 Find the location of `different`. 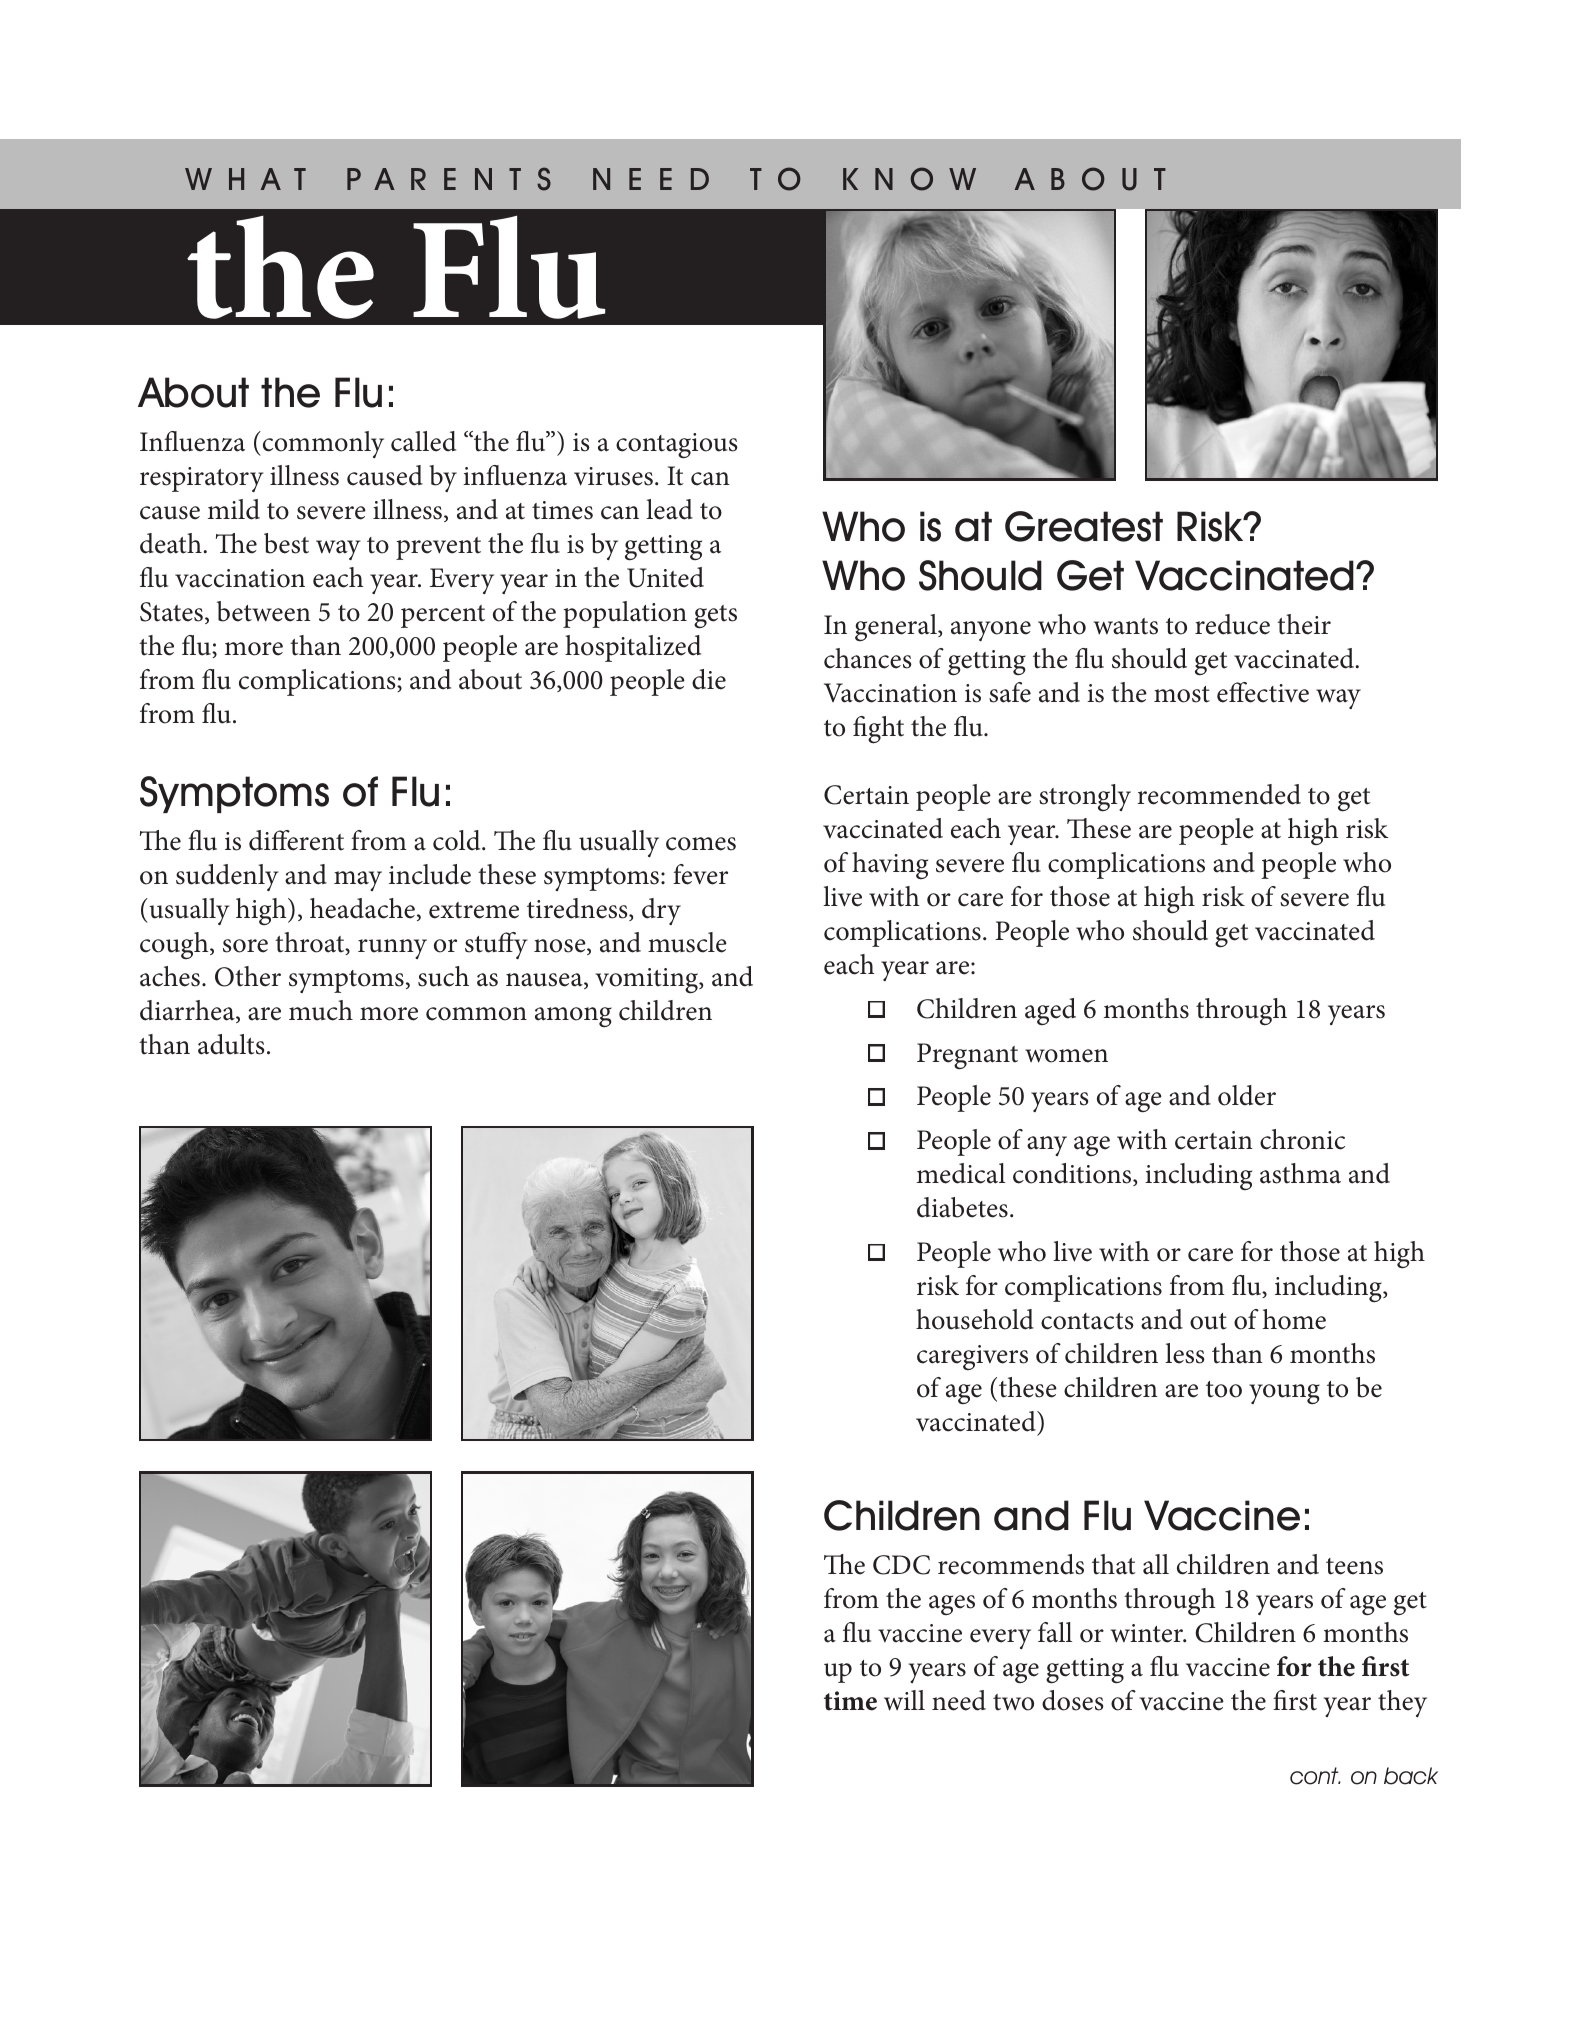

different is located at coordinates (296, 840).
